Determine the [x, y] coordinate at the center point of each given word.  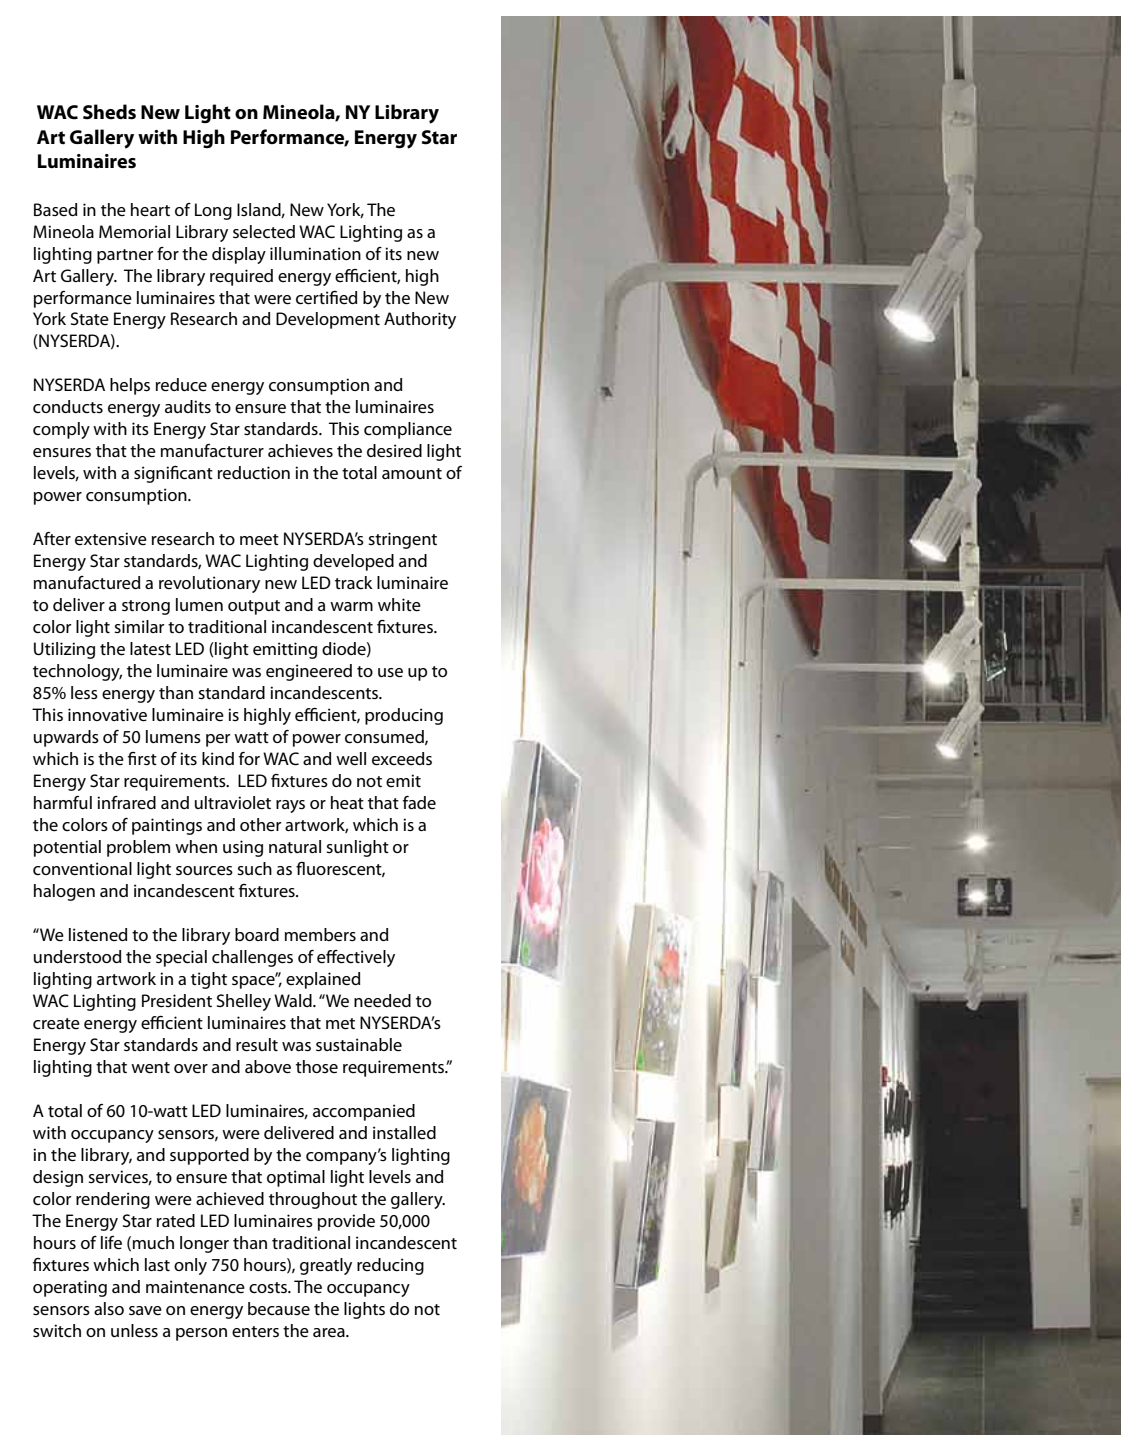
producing [404, 716]
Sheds [109, 112]
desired [394, 451]
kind [218, 758]
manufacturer [212, 451]
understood [77, 957]
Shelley [244, 1002]
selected [264, 232]
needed [382, 1001]
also [109, 1308]
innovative [107, 715]
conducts [68, 407]
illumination [315, 253]
